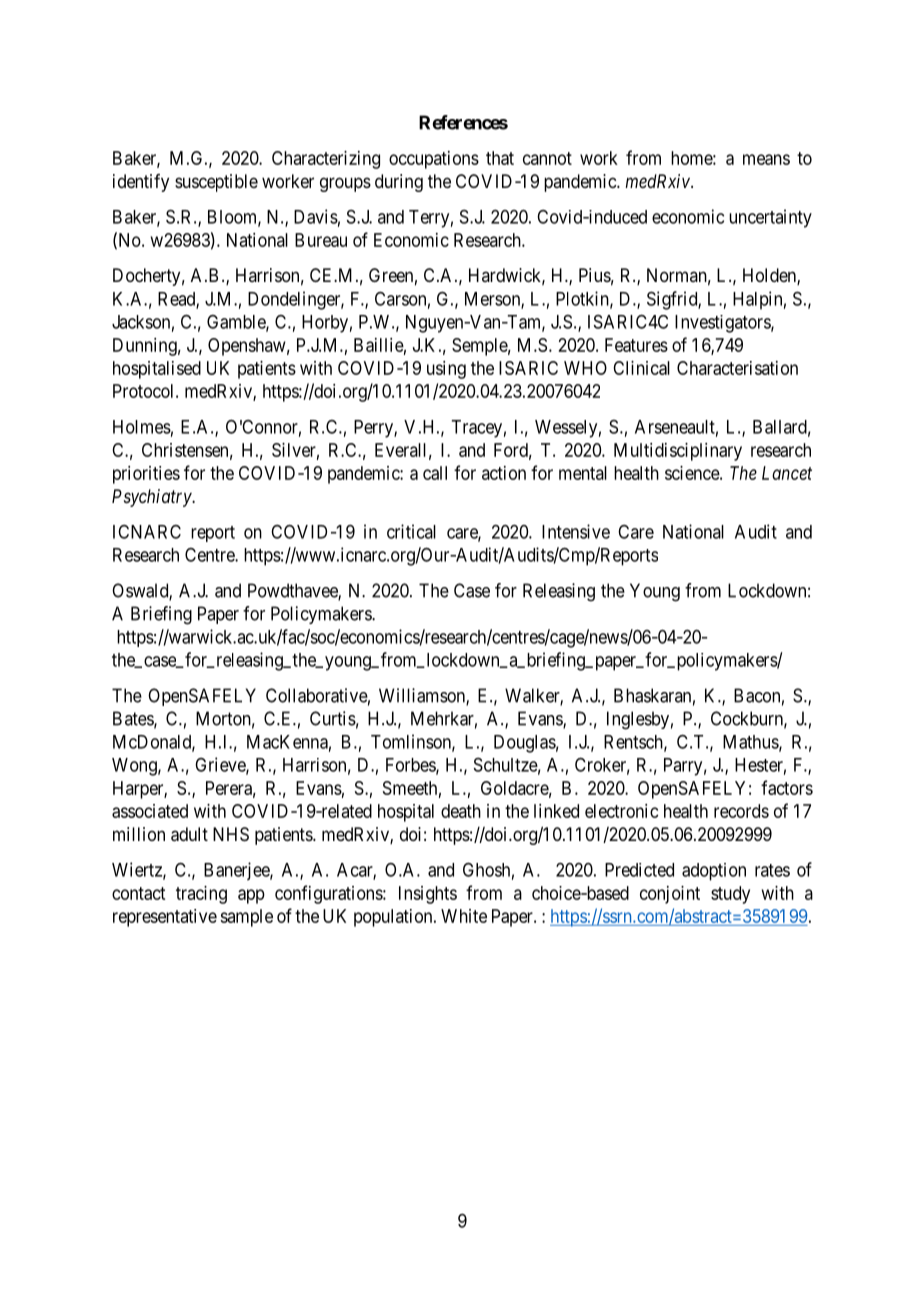 This screenshot has height=1308, width=924. What do you see at coordinates (201, 895) in the screenshot?
I see `tracing` at bounding box center [201, 895].
